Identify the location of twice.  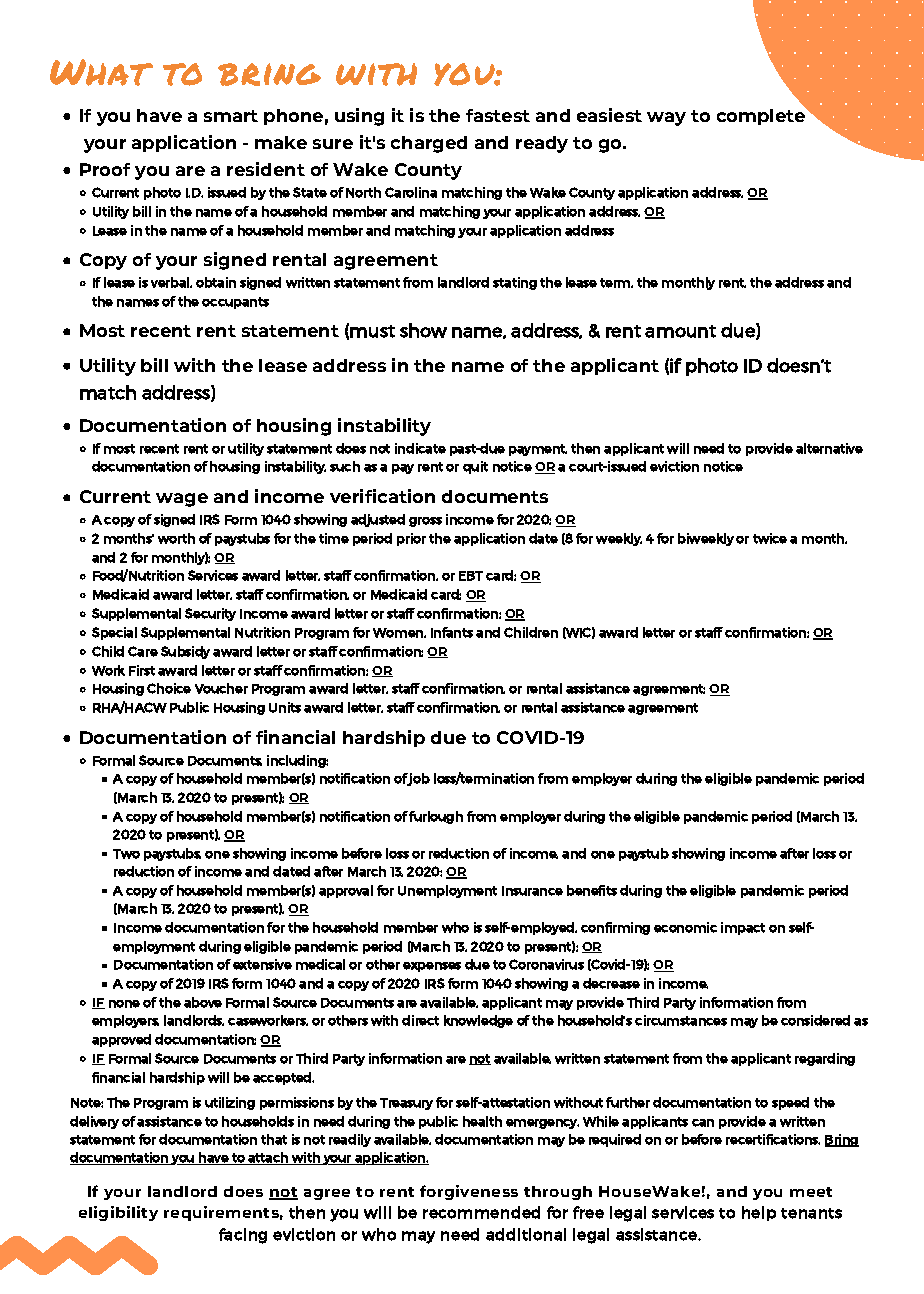
(770, 538).
